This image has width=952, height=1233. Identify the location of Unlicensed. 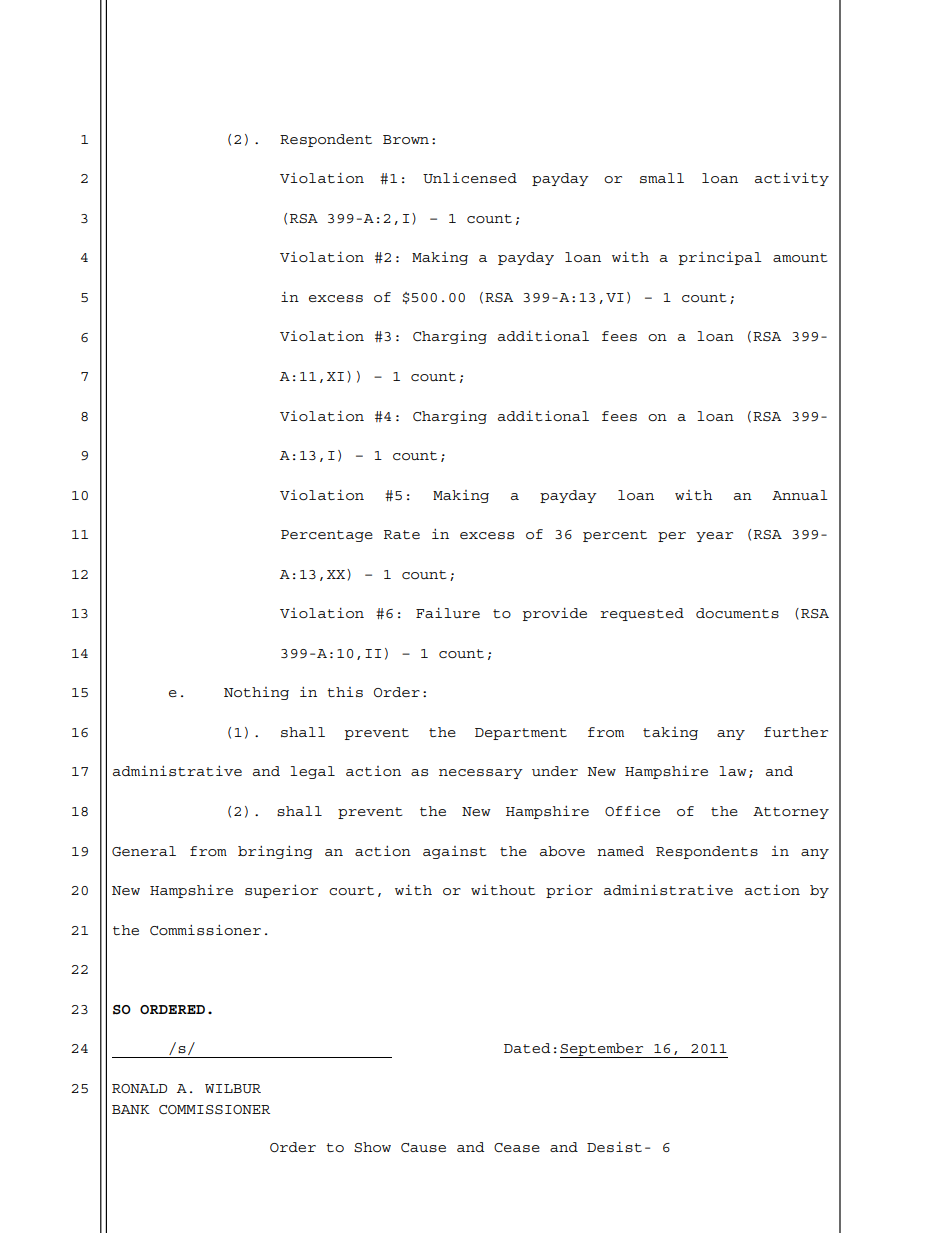
(470, 178).
